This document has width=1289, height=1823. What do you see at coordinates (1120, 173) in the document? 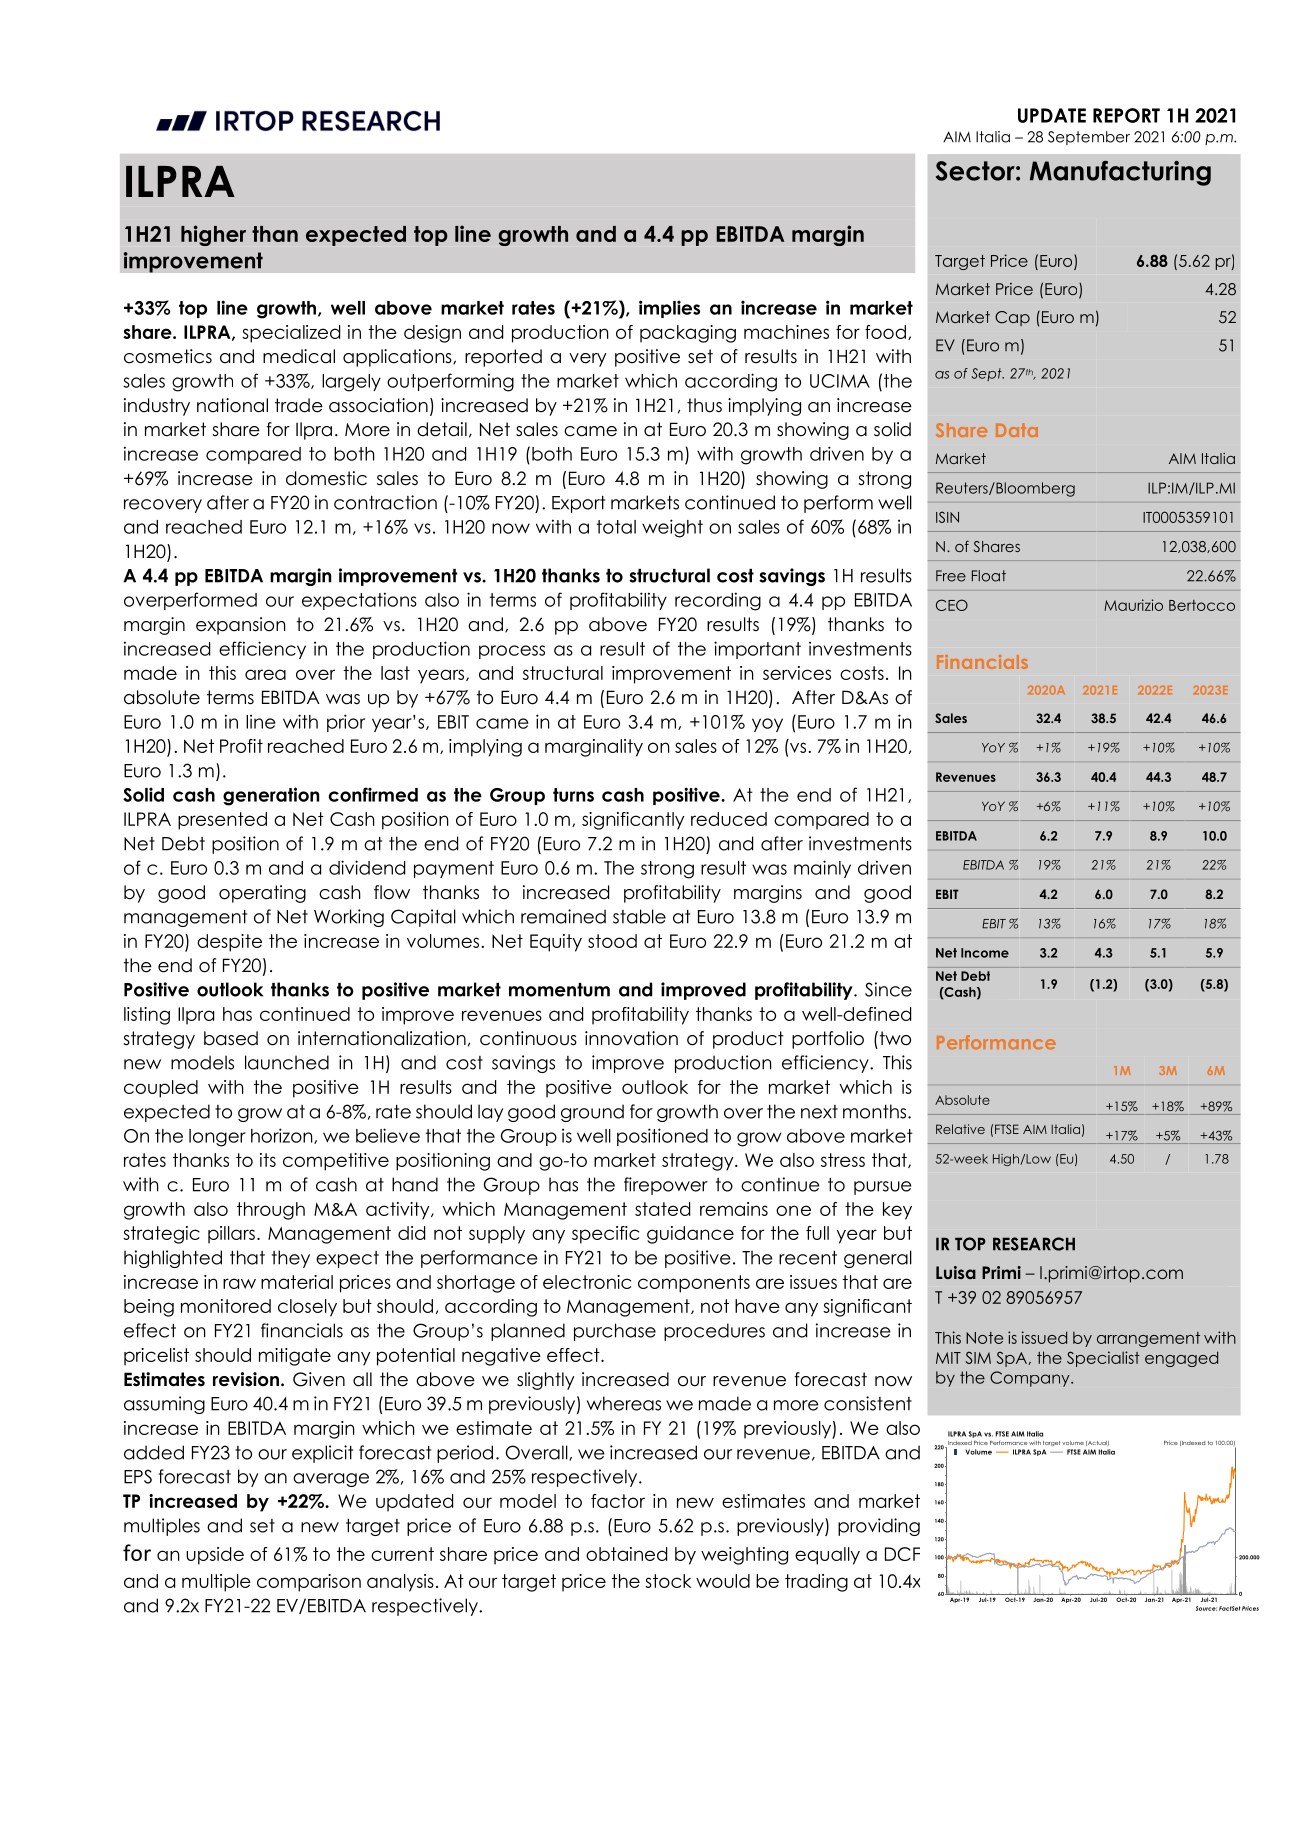
I see `Manufacturing` at bounding box center [1120, 173].
